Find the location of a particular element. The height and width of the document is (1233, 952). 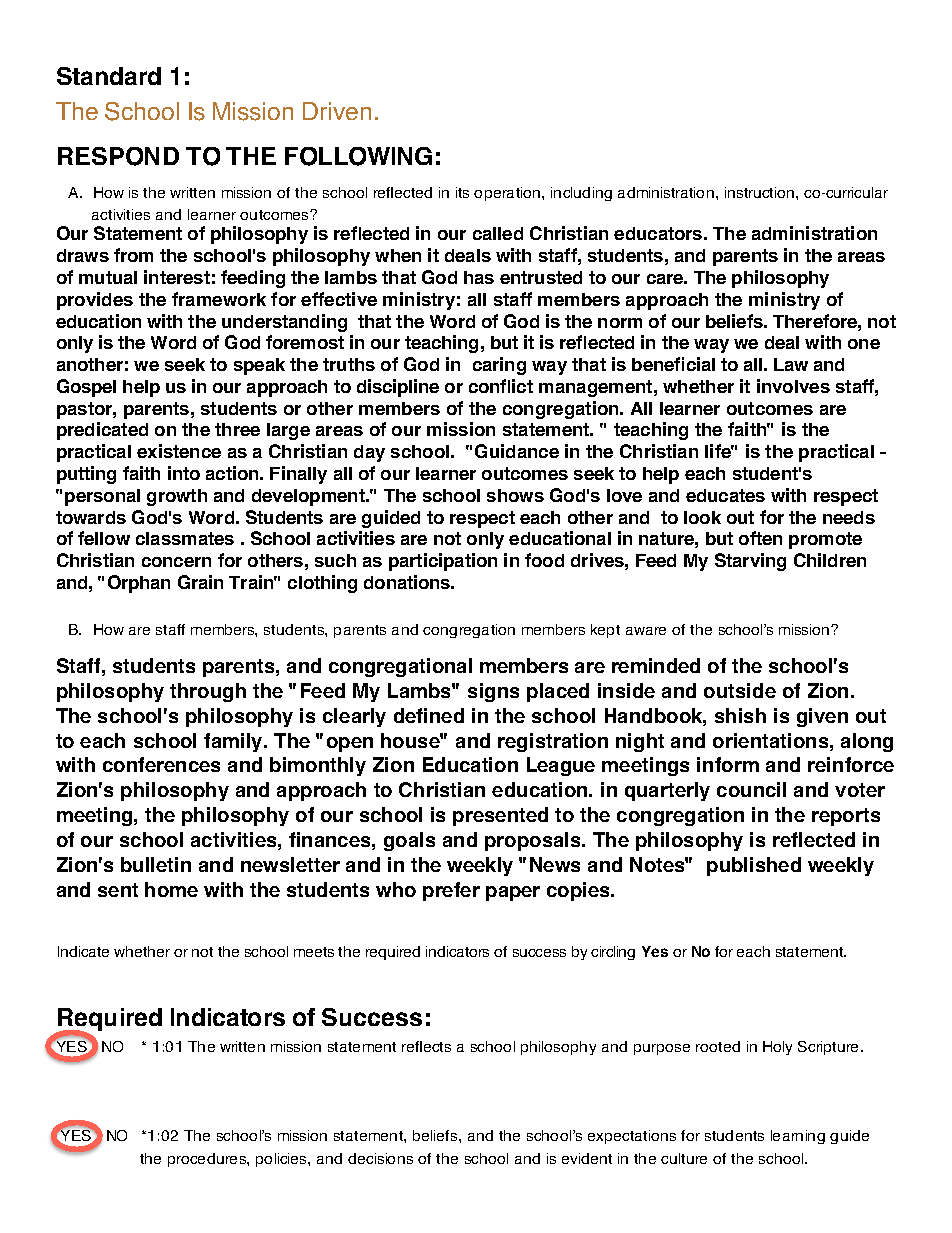

conferences is located at coordinates (161, 764).
